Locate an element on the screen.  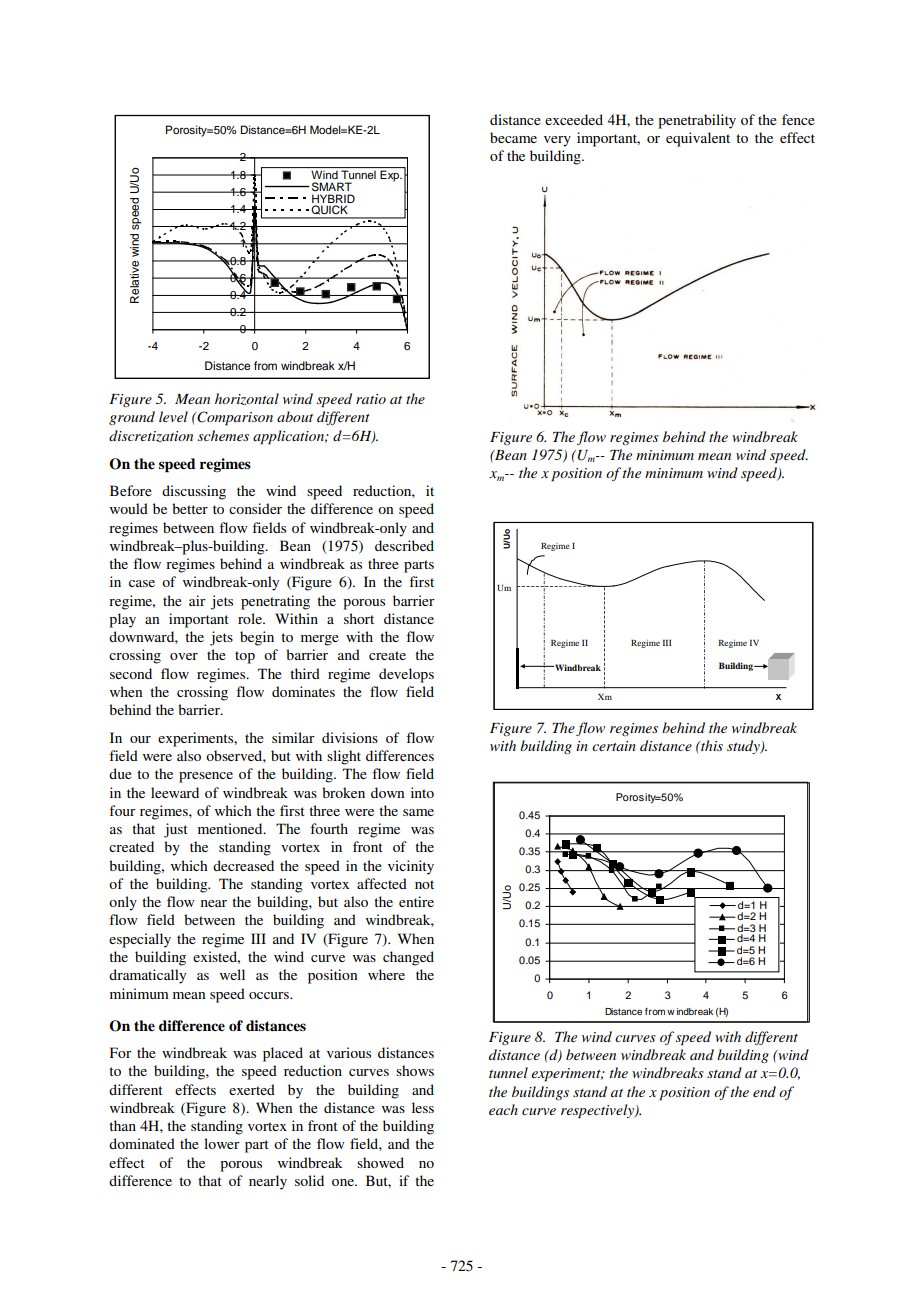
became is located at coordinates (513, 137).
